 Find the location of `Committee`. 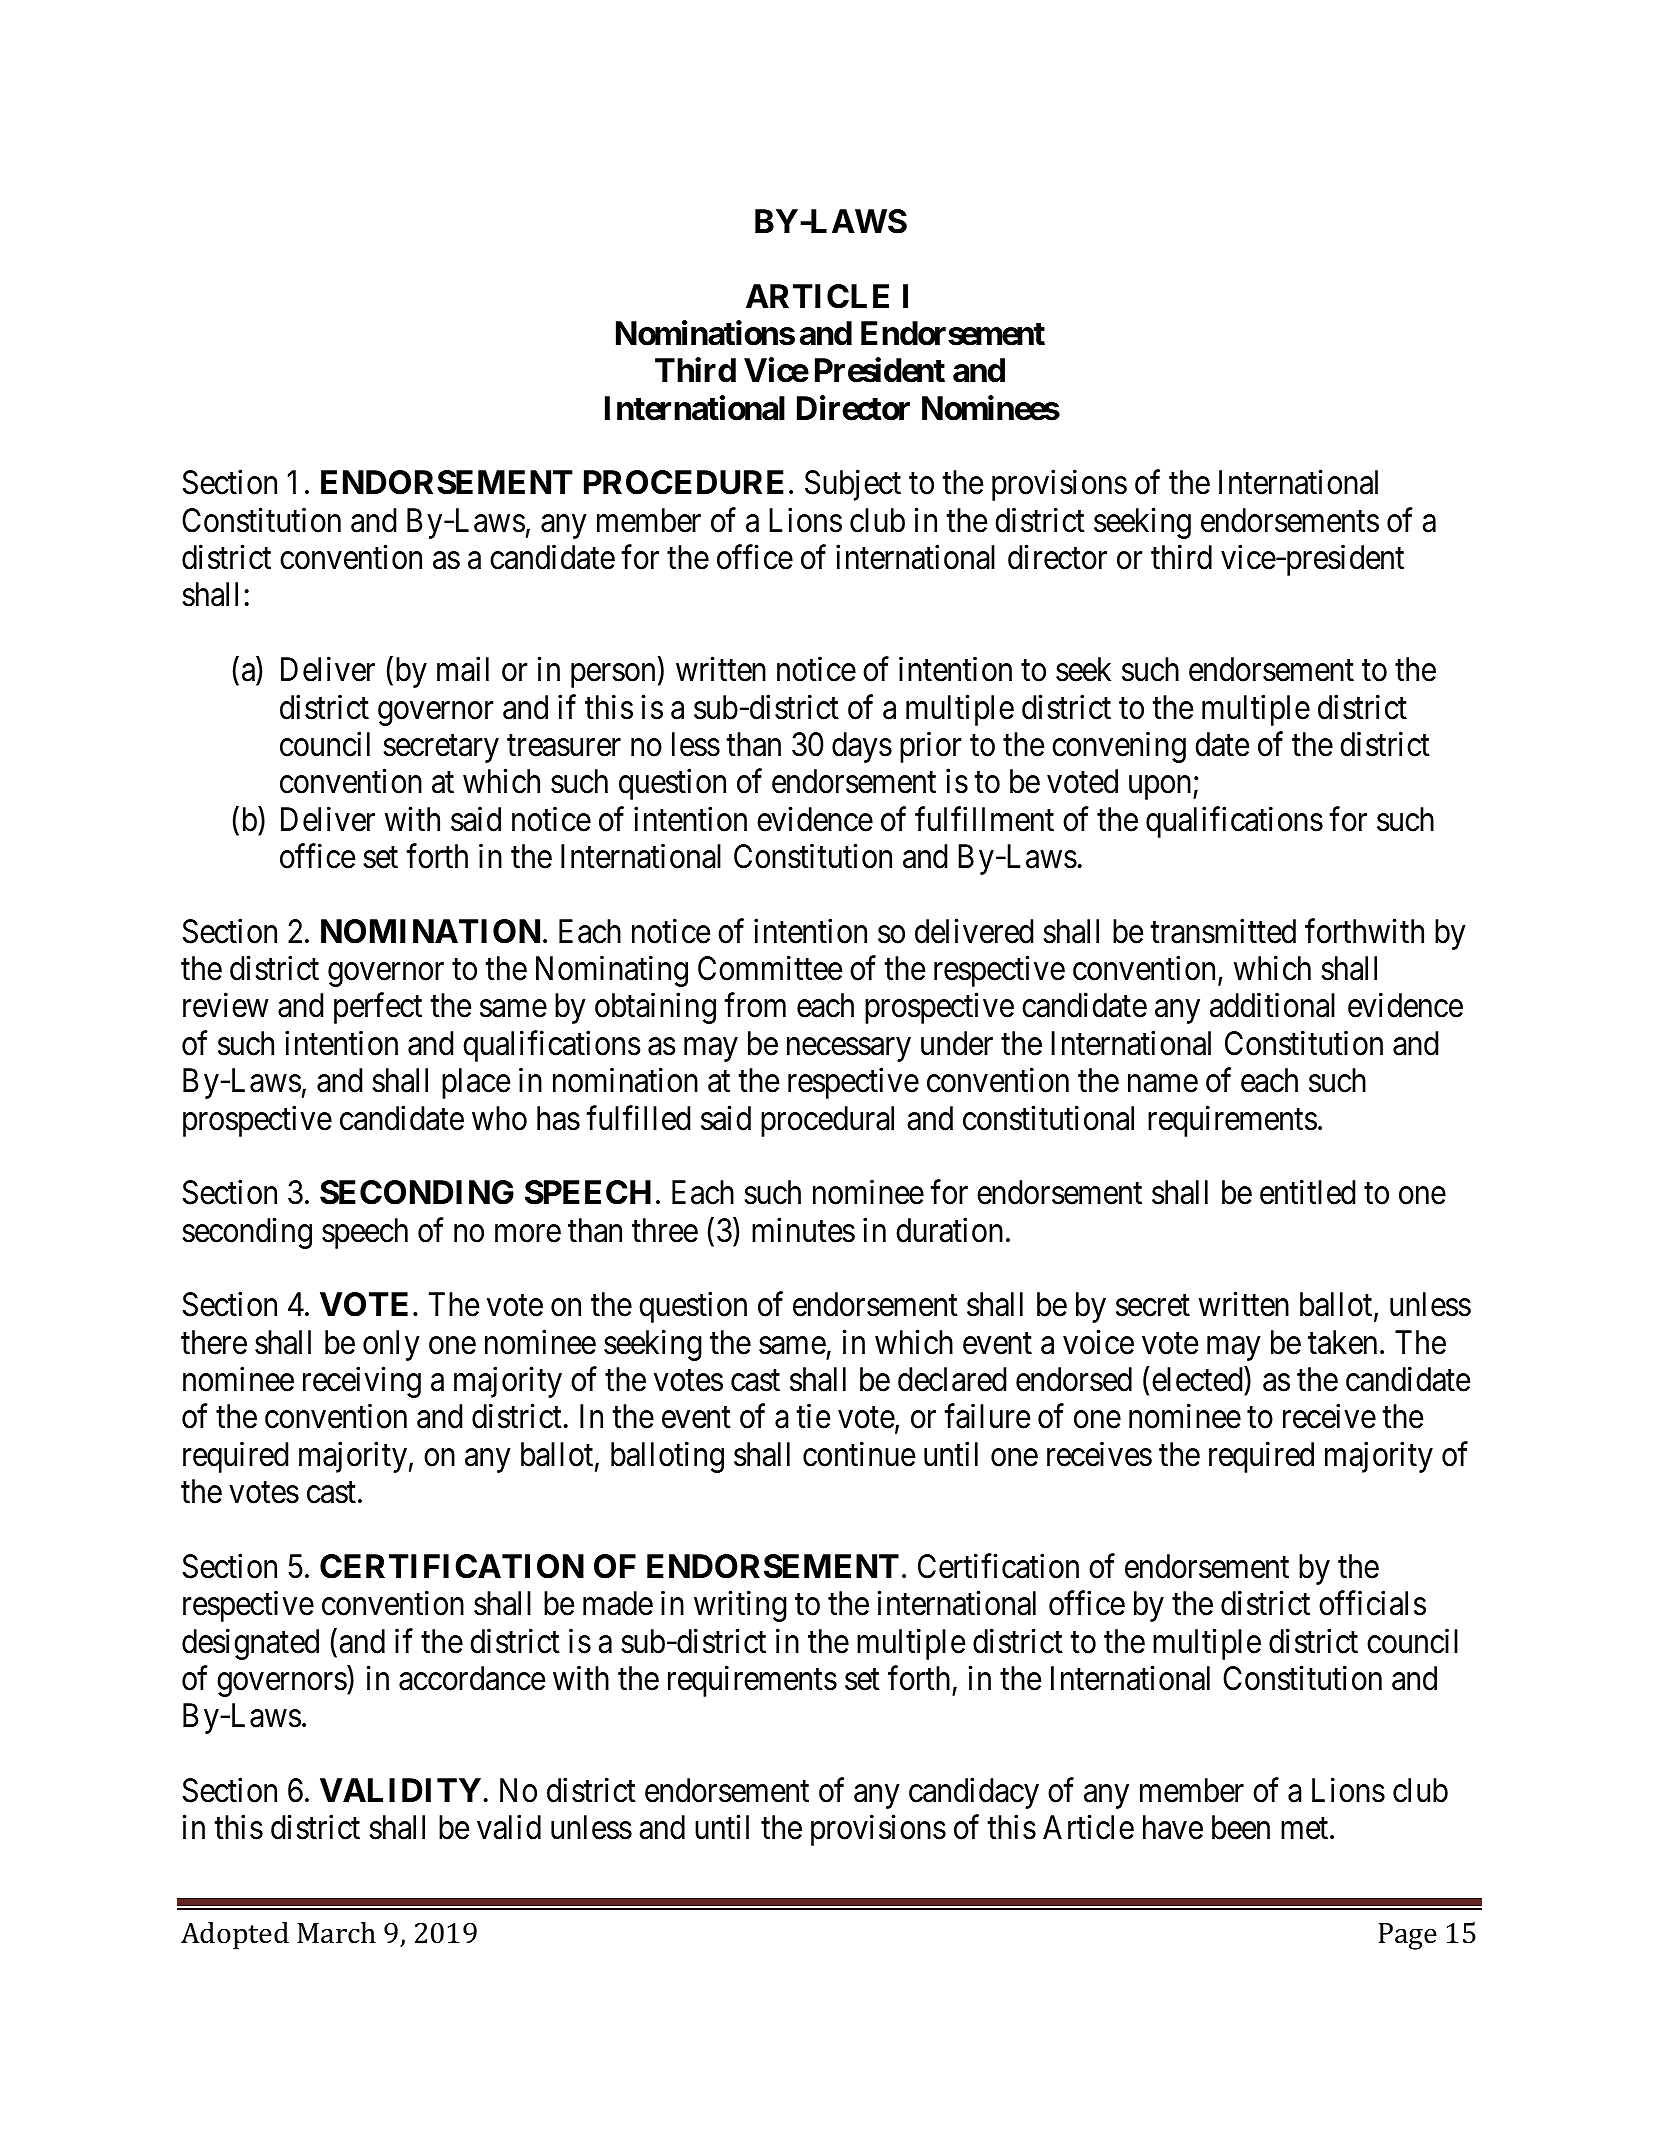

Committee is located at coordinates (770, 968).
